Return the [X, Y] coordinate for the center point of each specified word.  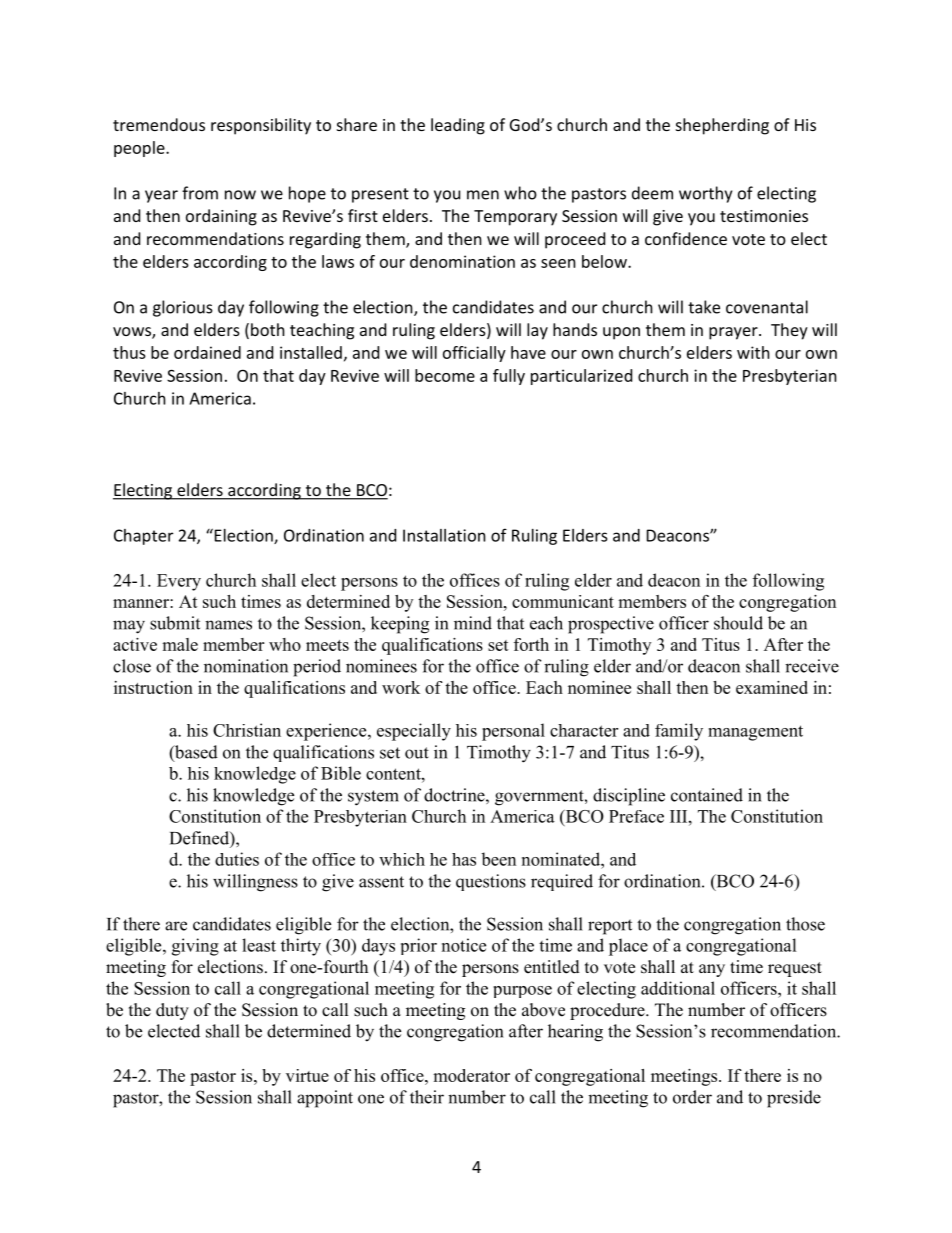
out [417, 753]
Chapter [143, 537]
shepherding [722, 126]
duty [172, 1011]
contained [707, 795]
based [195, 753]
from [200, 193]
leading [458, 126]
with [753, 352]
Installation [444, 535]
